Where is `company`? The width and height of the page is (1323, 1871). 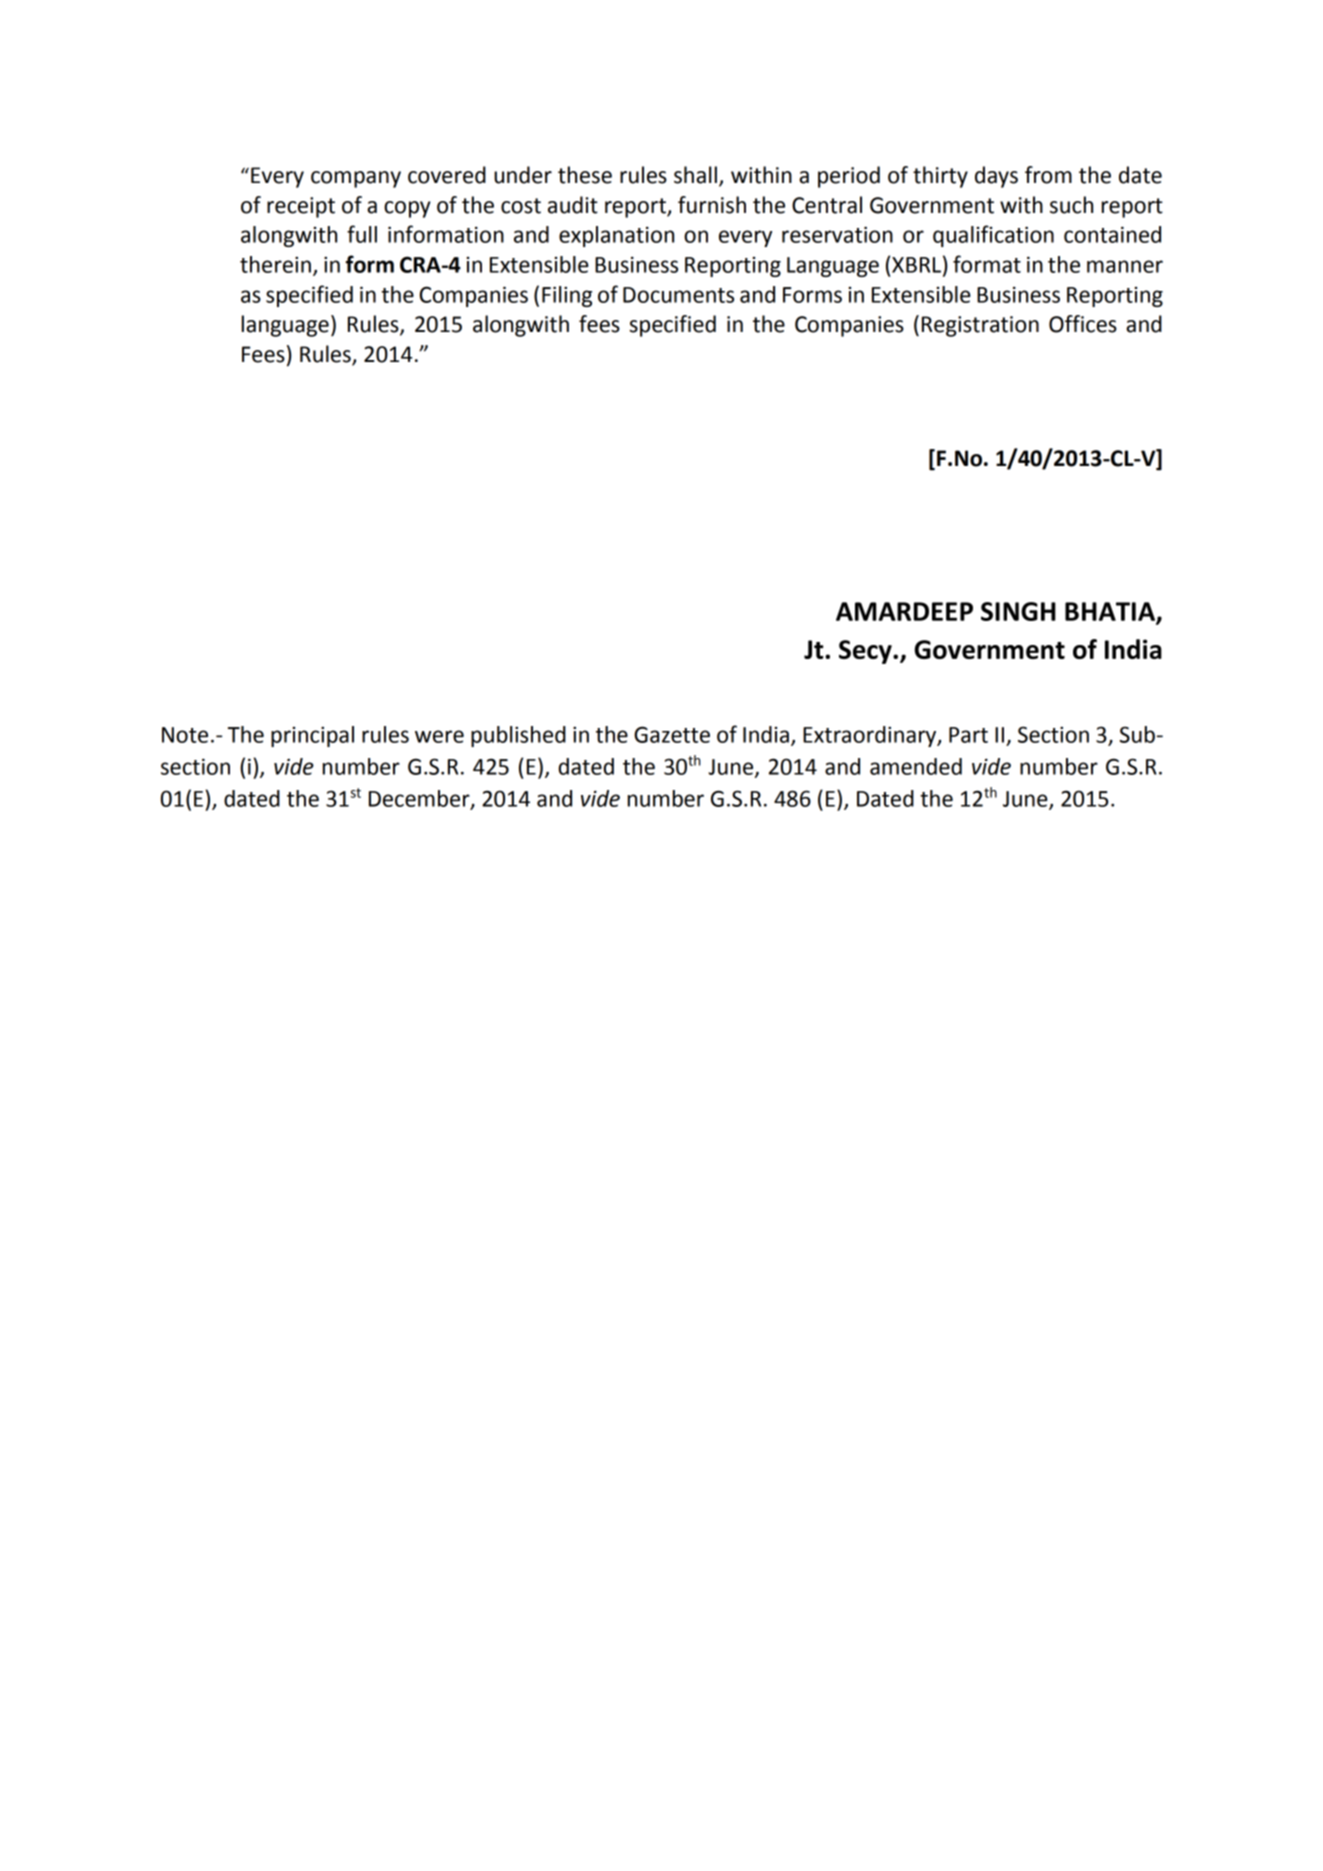
company is located at coordinates (356, 179).
